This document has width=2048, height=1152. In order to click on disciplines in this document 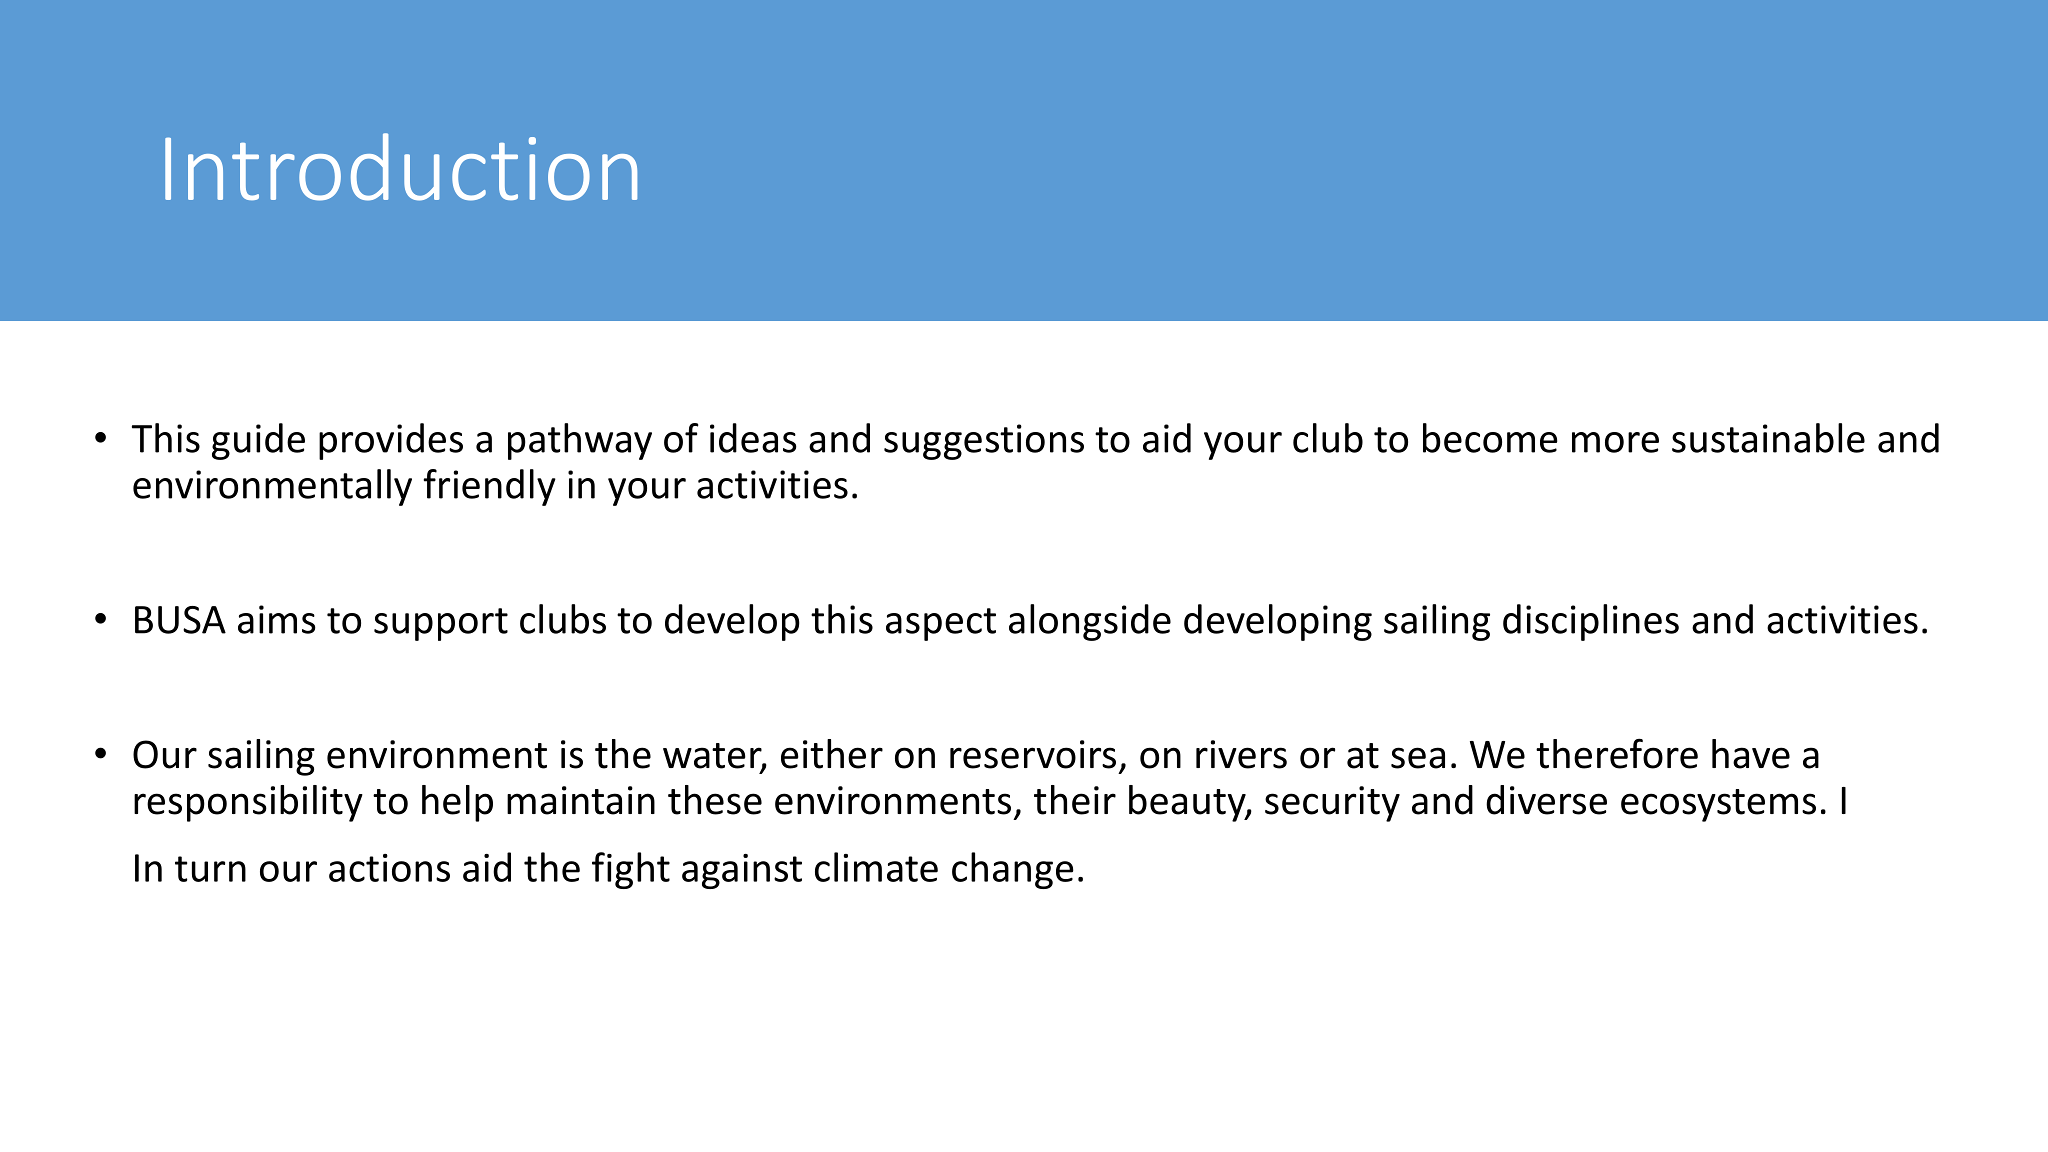, I will do `click(1591, 622)`.
